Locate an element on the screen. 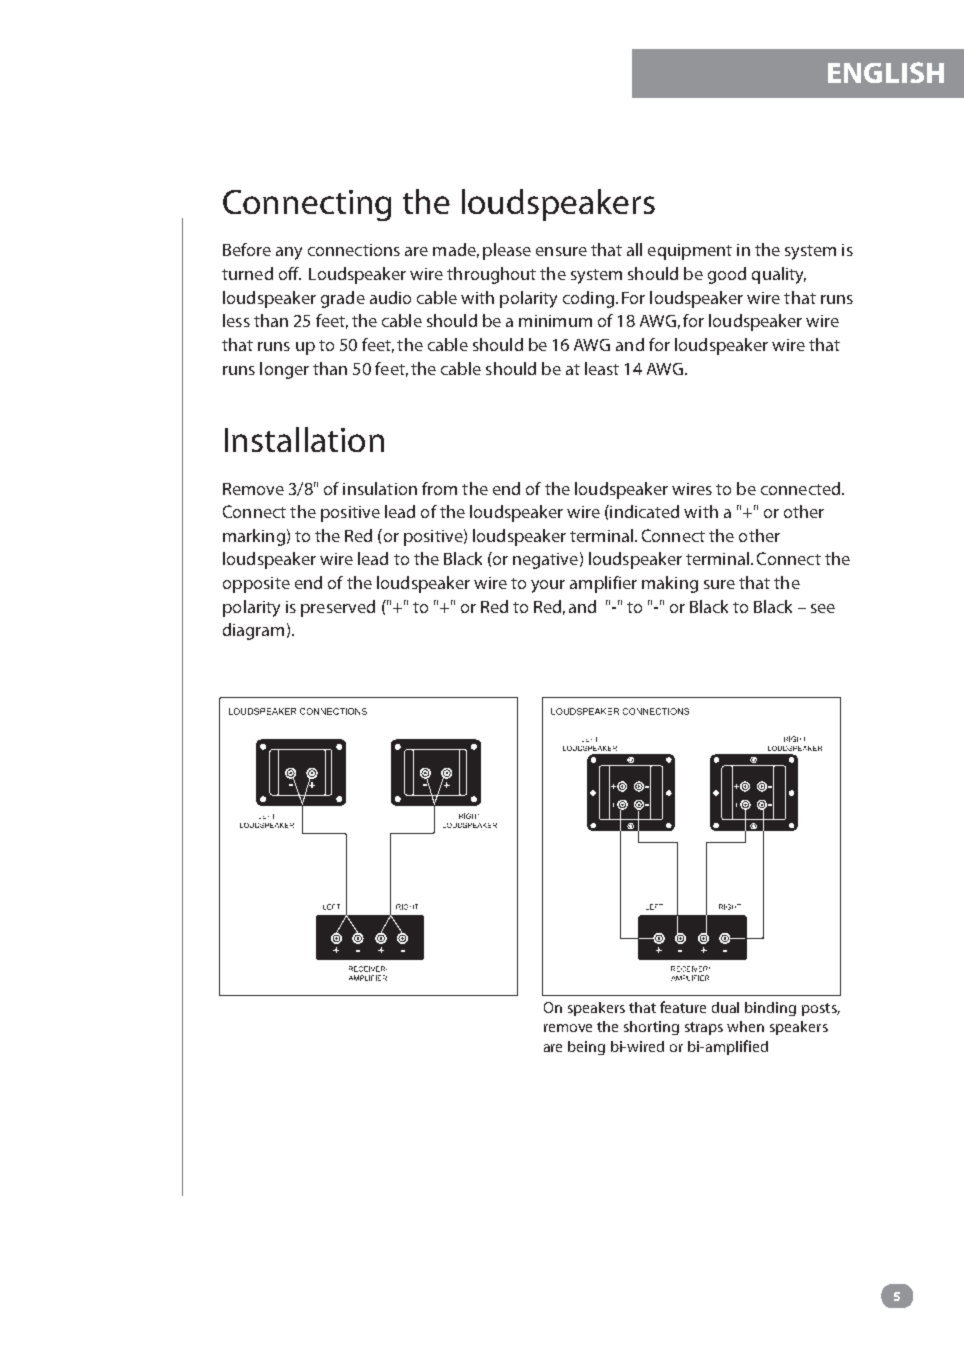 The width and height of the screenshot is (964, 1362). off is located at coordinates (290, 273).
